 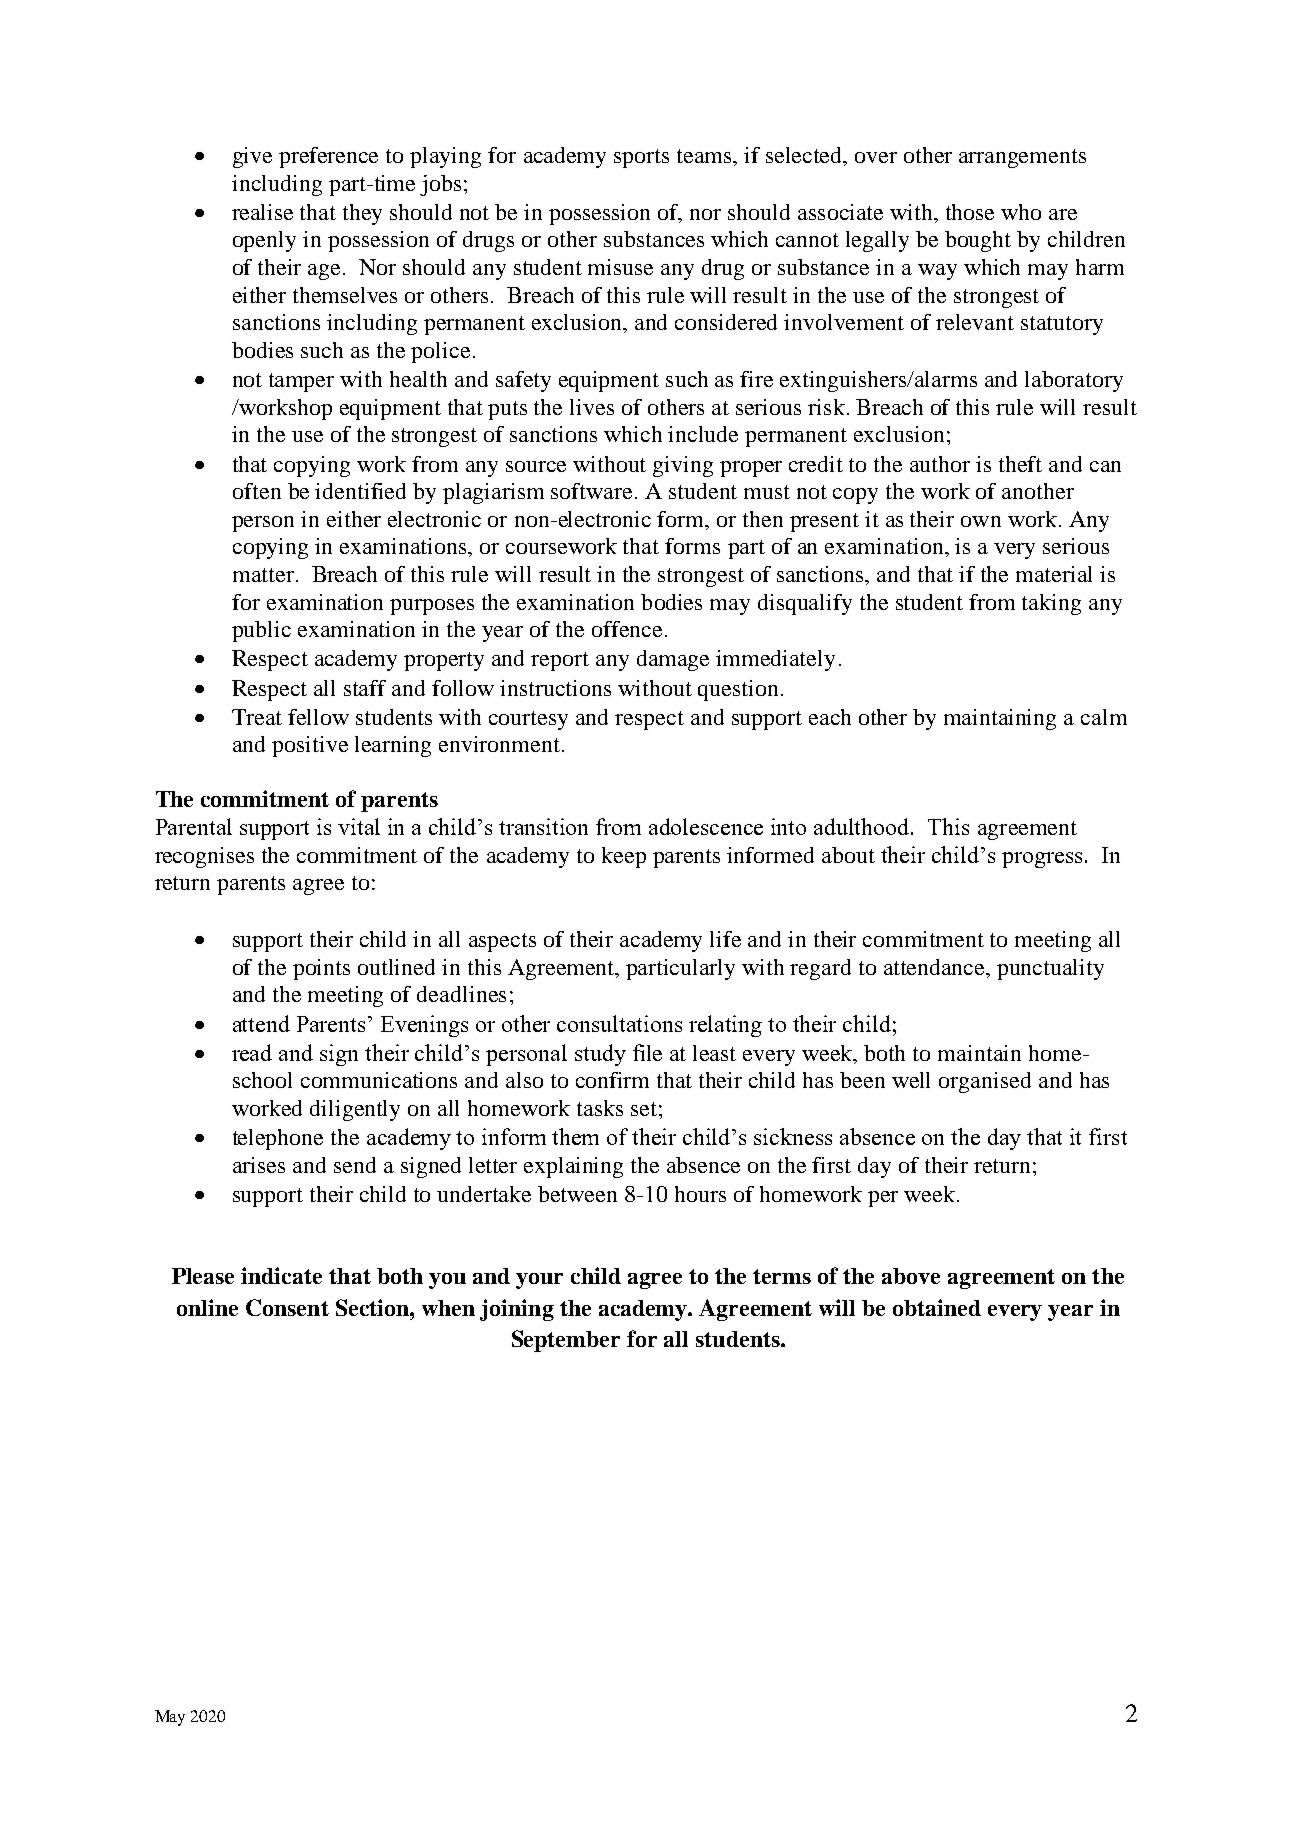 What do you see at coordinates (937, 1307) in the document?
I see `obtained` at bounding box center [937, 1307].
